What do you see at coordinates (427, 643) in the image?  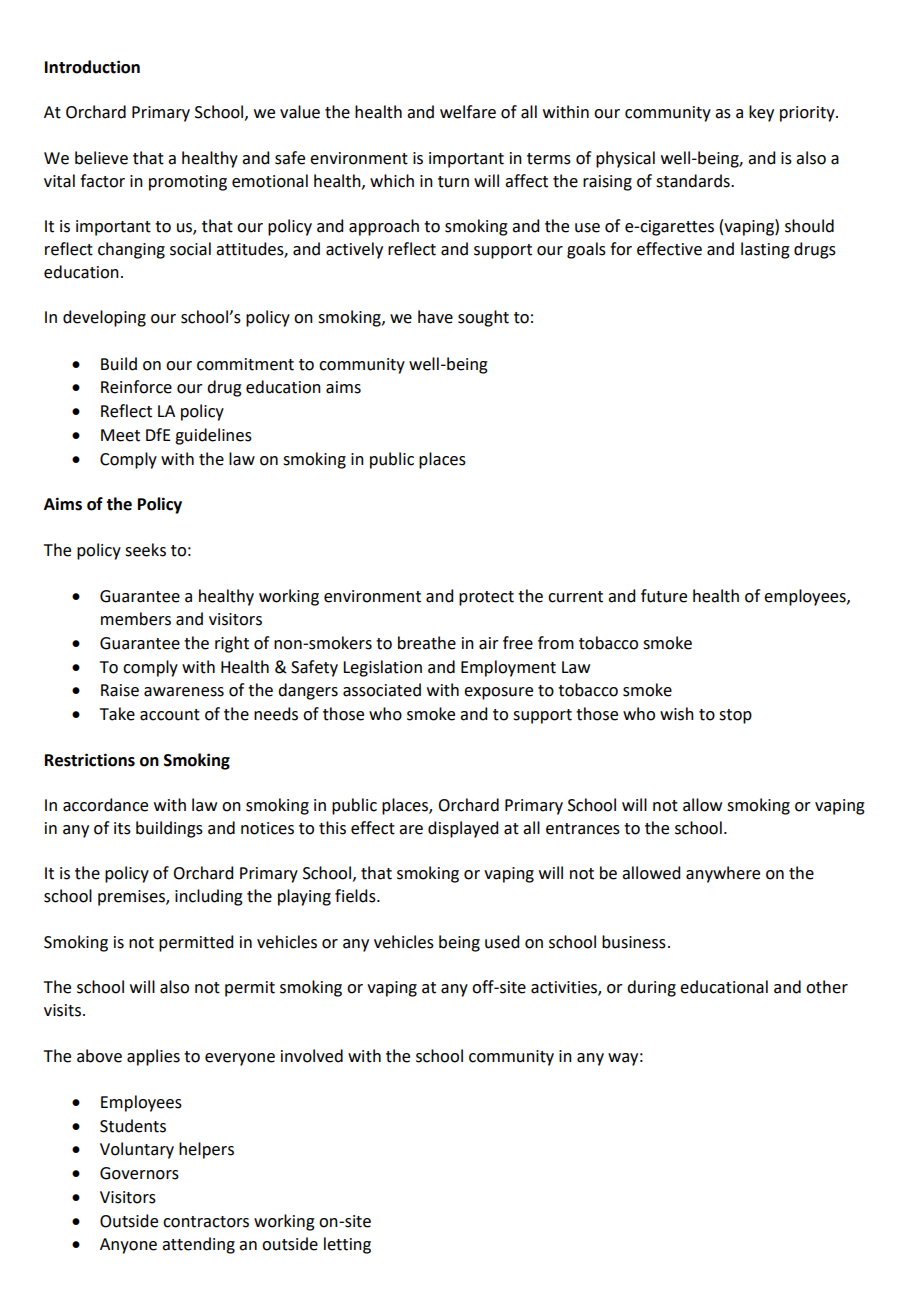 I see `breathe` at bounding box center [427, 643].
